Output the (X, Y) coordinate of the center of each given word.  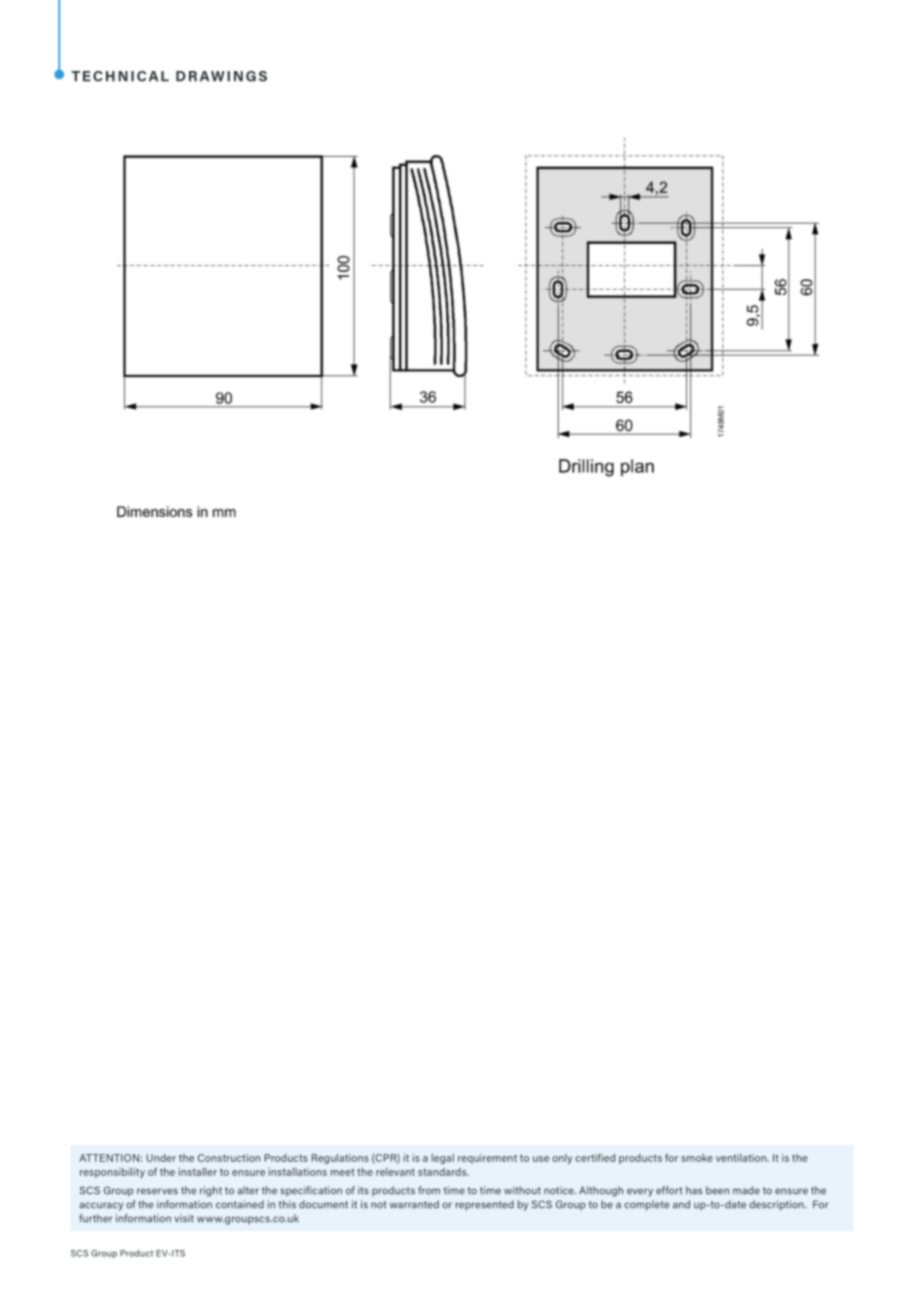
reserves (157, 1191)
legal (443, 1159)
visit (184, 1218)
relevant (395, 1172)
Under (161, 1158)
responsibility (112, 1173)
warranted (414, 1204)
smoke (697, 1158)
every (640, 1192)
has (694, 1190)
